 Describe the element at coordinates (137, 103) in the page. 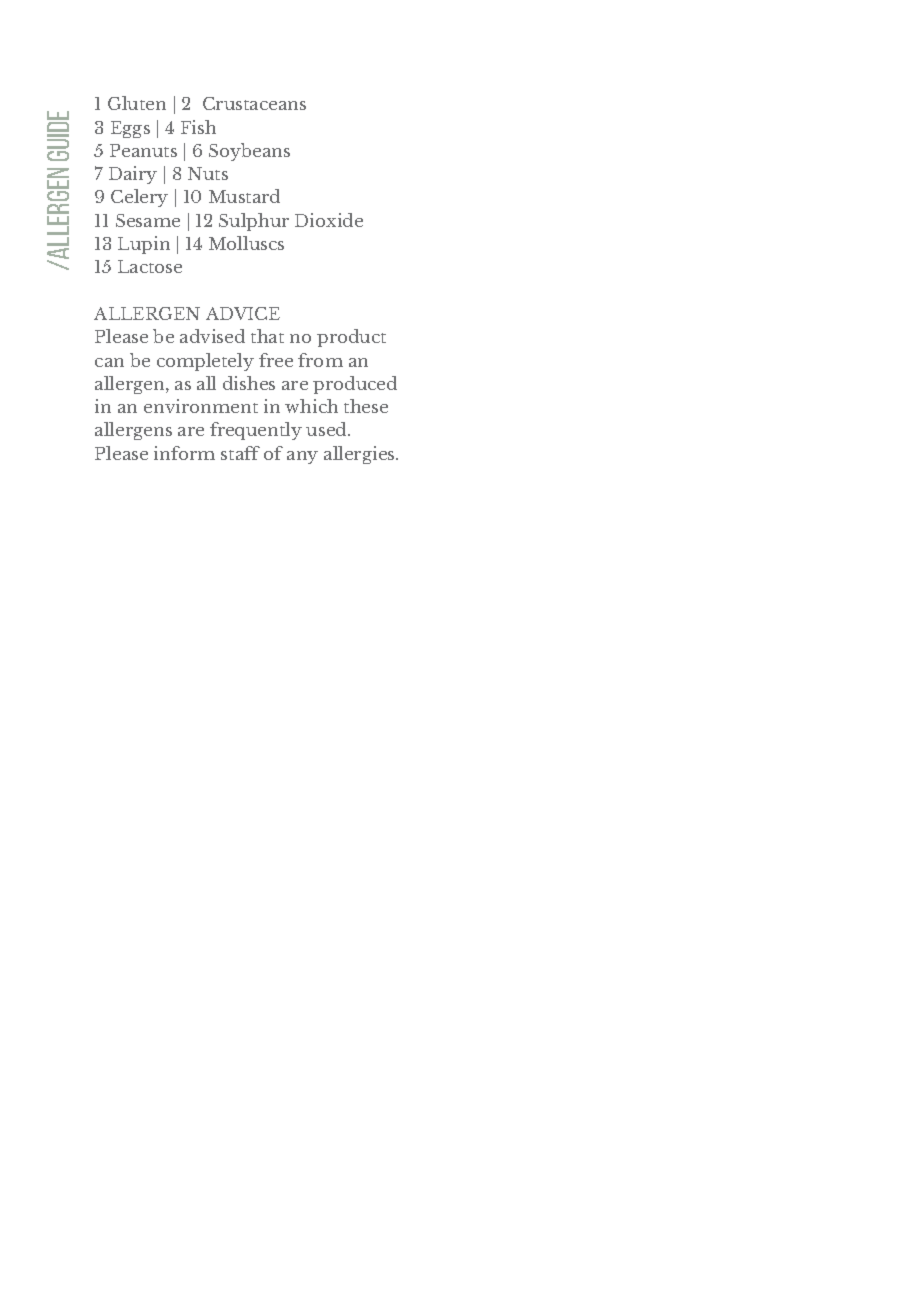

I see `Gluten` at that location.
